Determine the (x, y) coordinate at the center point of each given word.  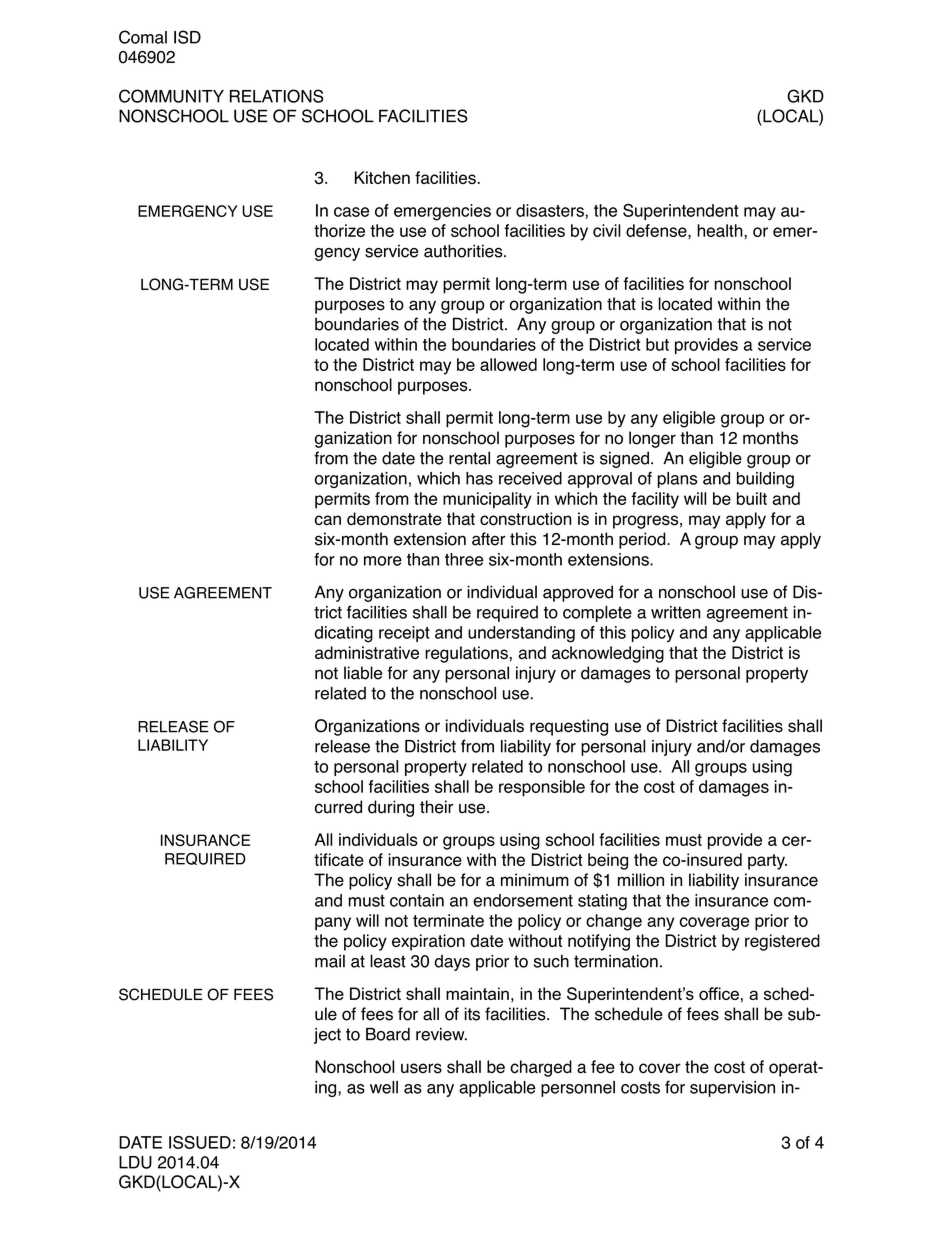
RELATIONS (277, 96)
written (676, 612)
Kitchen (382, 177)
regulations (466, 654)
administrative (367, 652)
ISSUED (200, 1142)
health (721, 230)
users (421, 1068)
